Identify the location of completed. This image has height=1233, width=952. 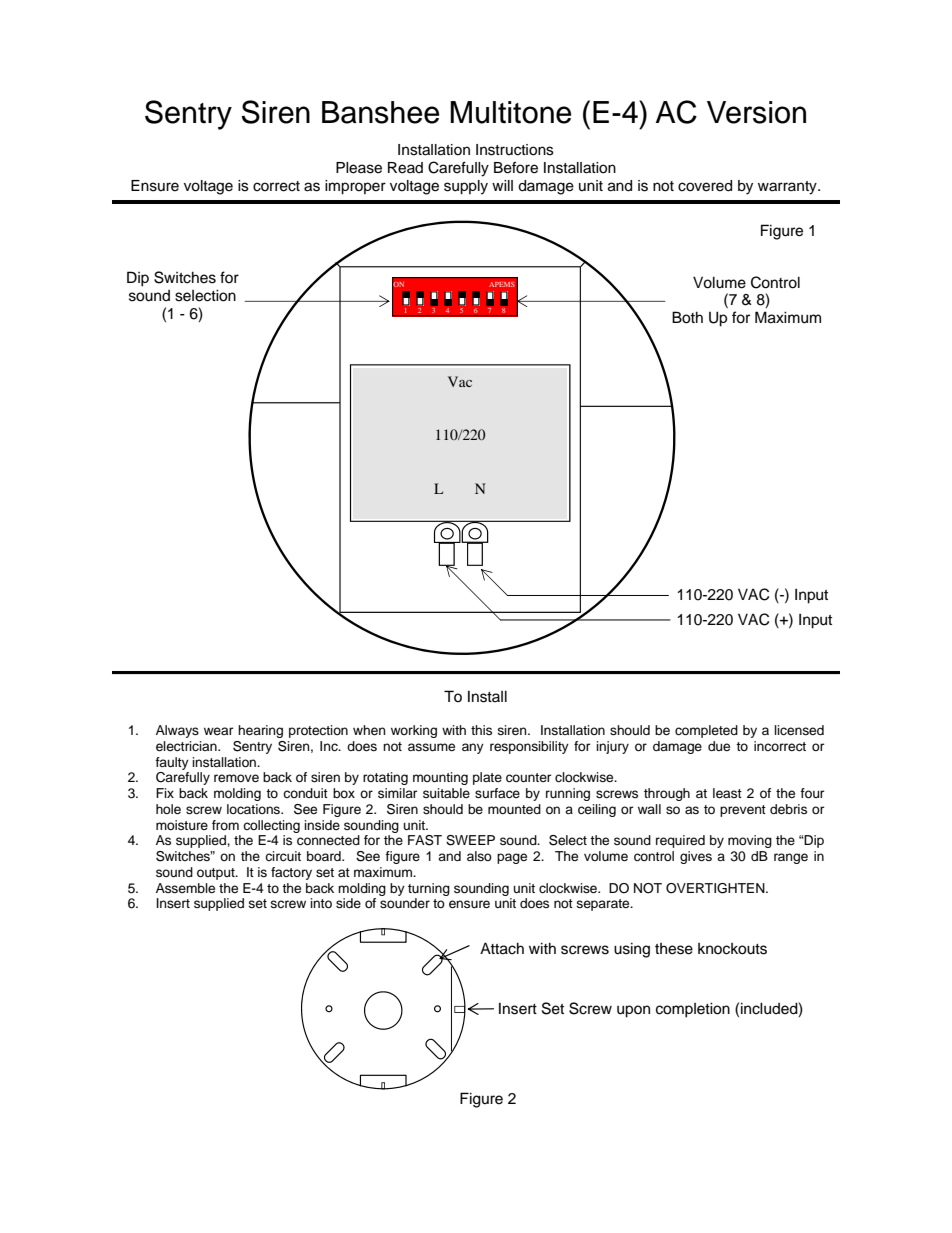
(706, 731).
